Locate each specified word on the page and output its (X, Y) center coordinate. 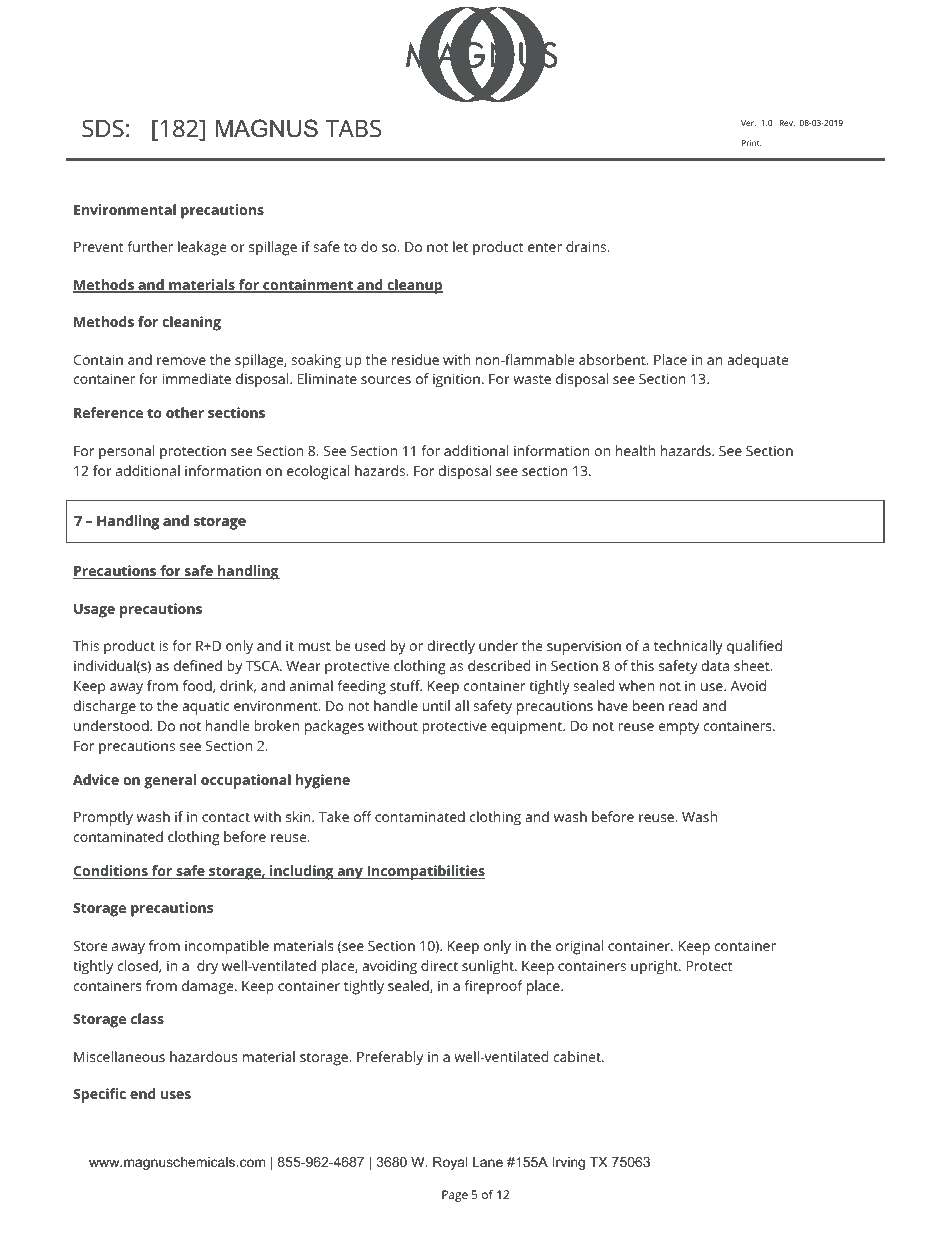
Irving (569, 1163)
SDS (103, 128)
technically (688, 647)
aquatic (206, 707)
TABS (353, 128)
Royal (450, 1163)
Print (752, 143)
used (370, 645)
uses (176, 1095)
